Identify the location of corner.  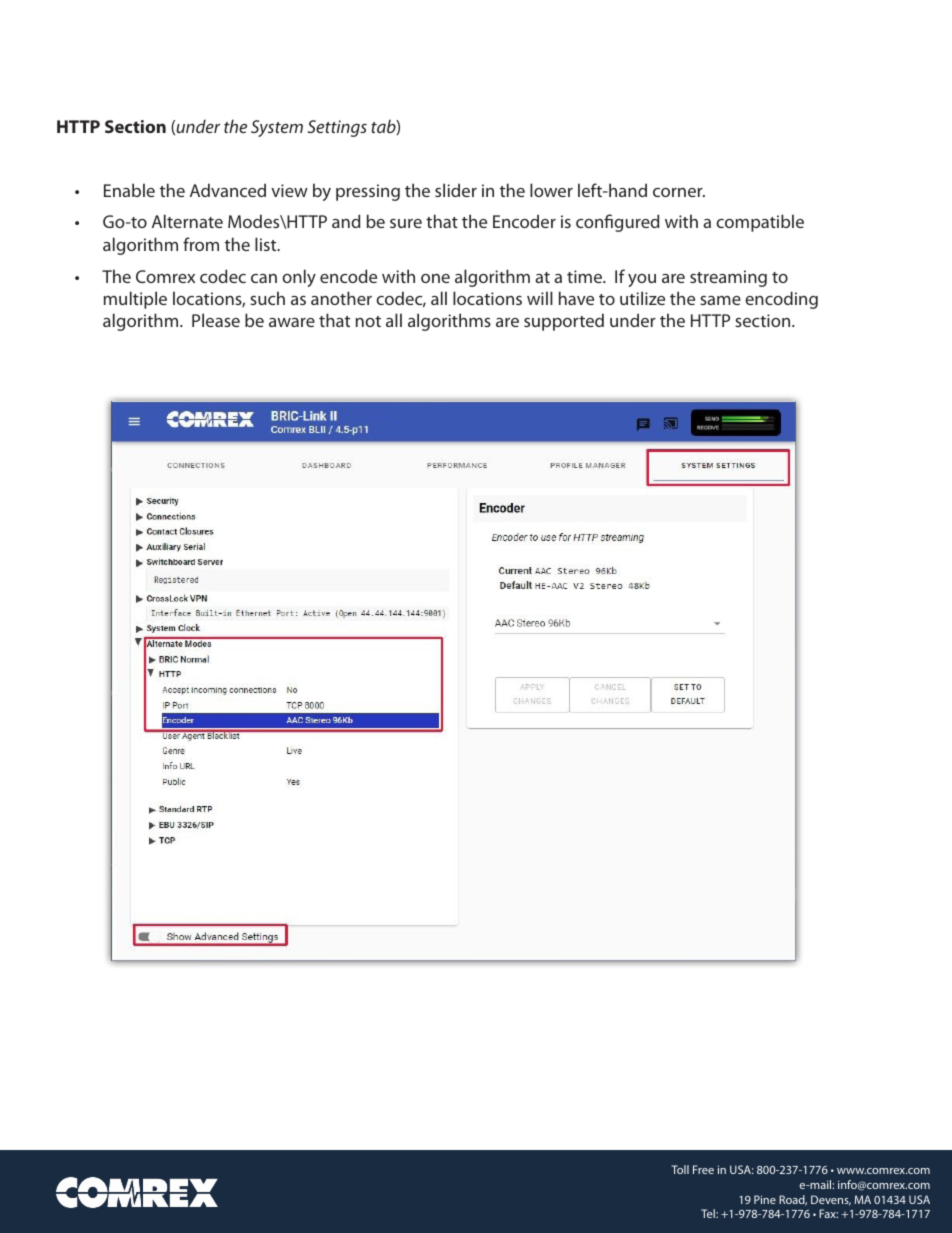
(679, 192).
